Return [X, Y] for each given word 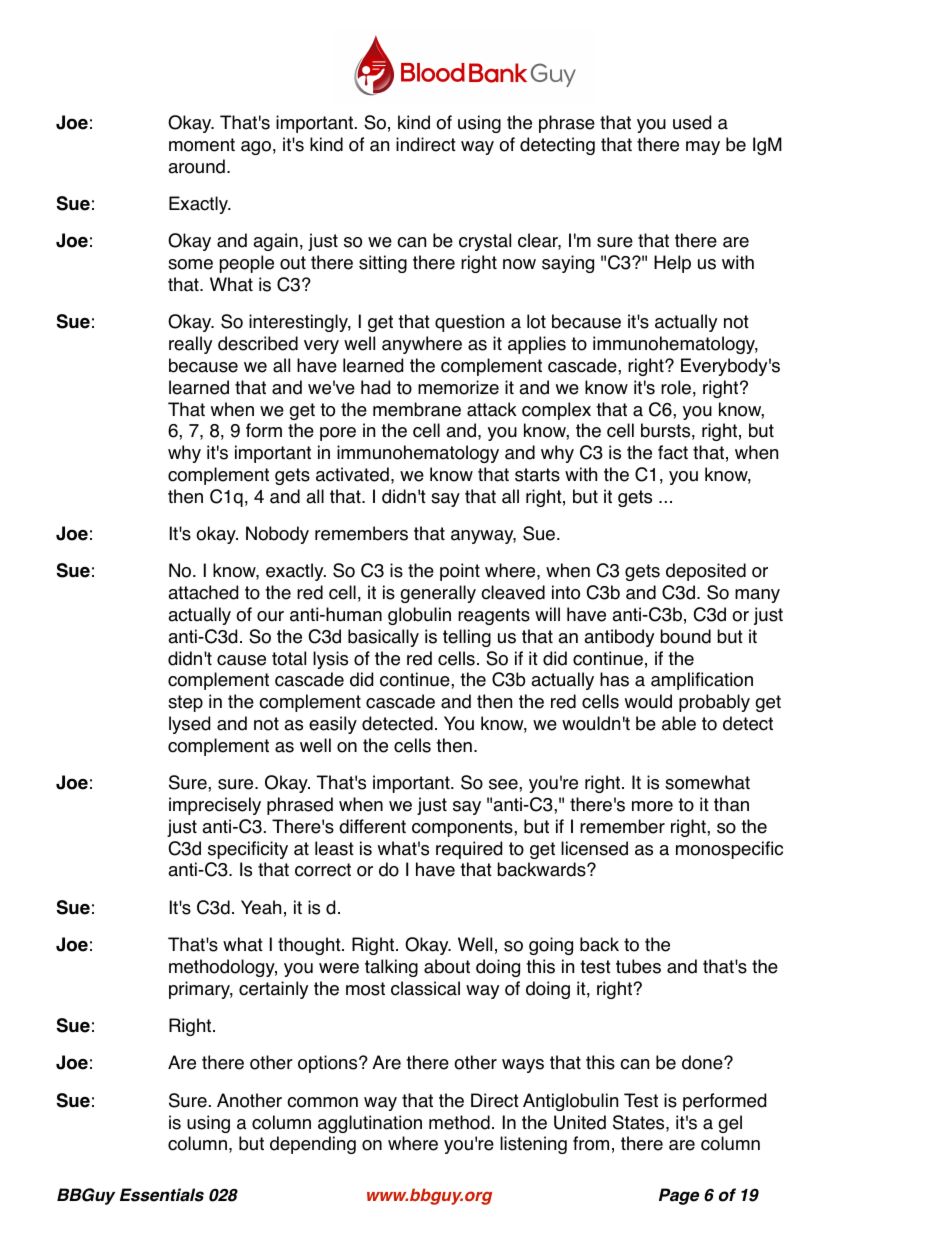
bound [686, 636]
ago [256, 148]
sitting [383, 264]
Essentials [162, 1195]
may [703, 148]
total [289, 658]
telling [467, 638]
